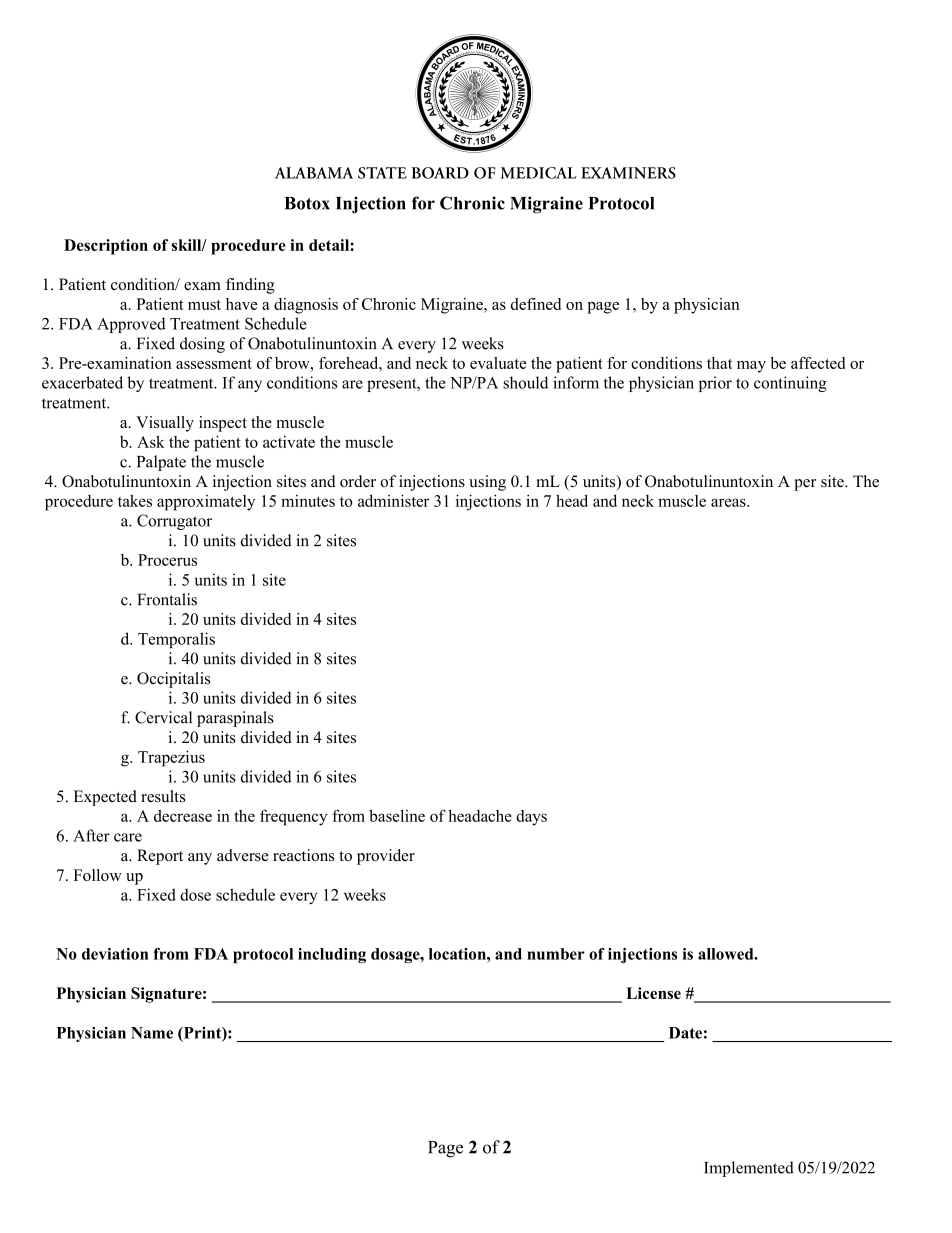 The image size is (952, 1233). Describe the element at coordinates (152, 1033) in the screenshot. I see `Name` at that location.
